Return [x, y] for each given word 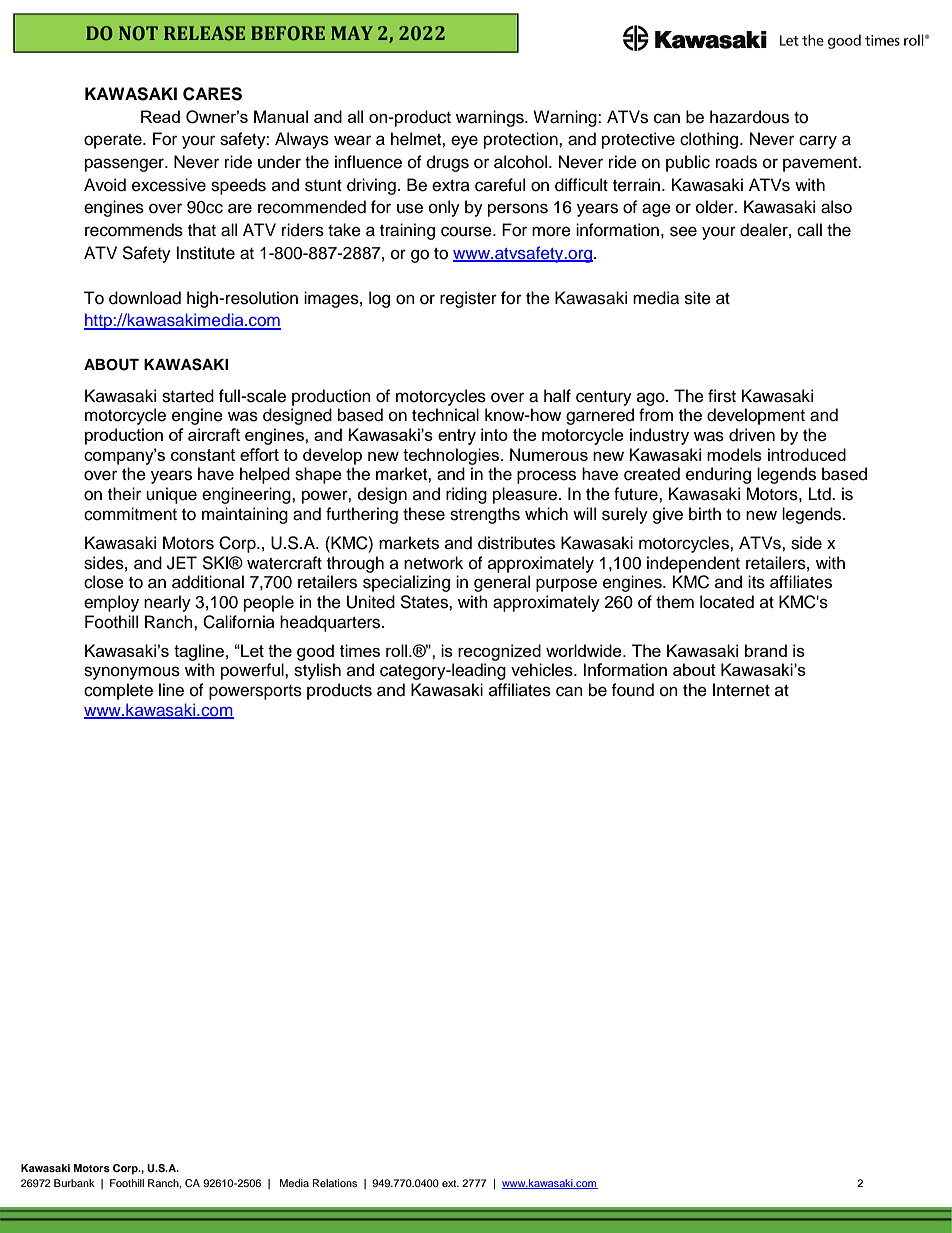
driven [752, 435]
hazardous [749, 117]
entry [457, 437]
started [188, 396]
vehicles [543, 670]
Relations [335, 1183]
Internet [741, 690]
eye [464, 142]
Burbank [74, 1183]
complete [118, 691]
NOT [138, 33]
